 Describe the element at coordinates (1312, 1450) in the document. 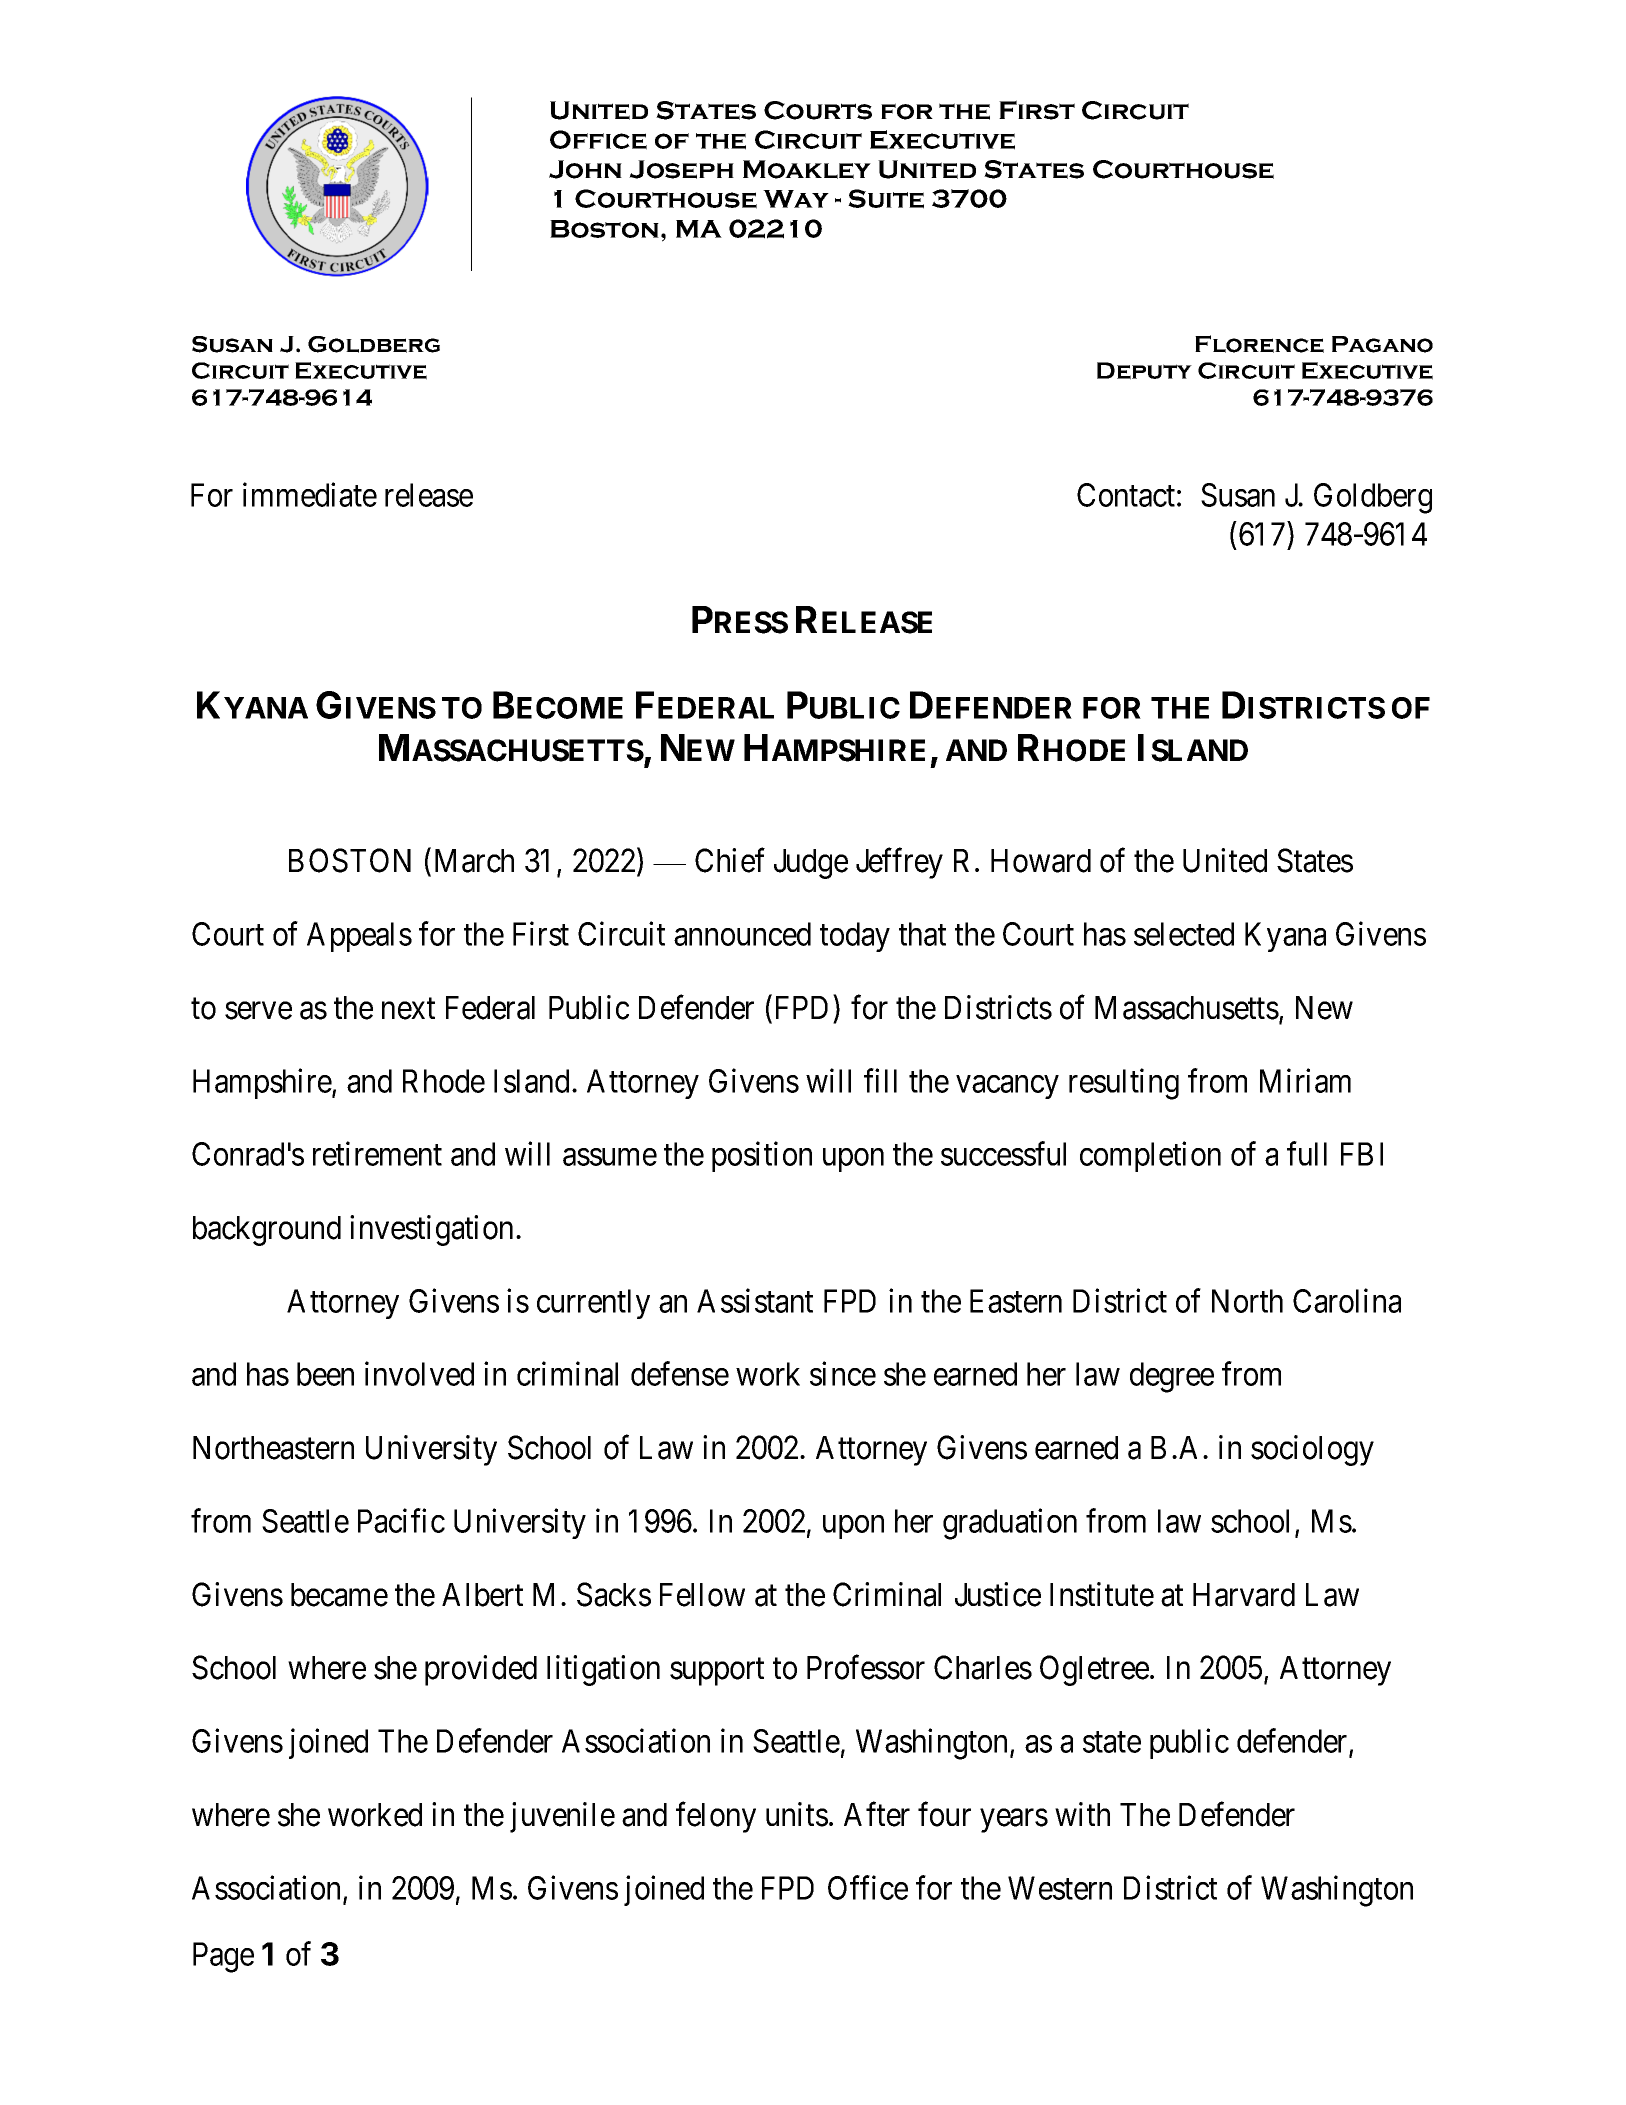

I see `sociology` at that location.
